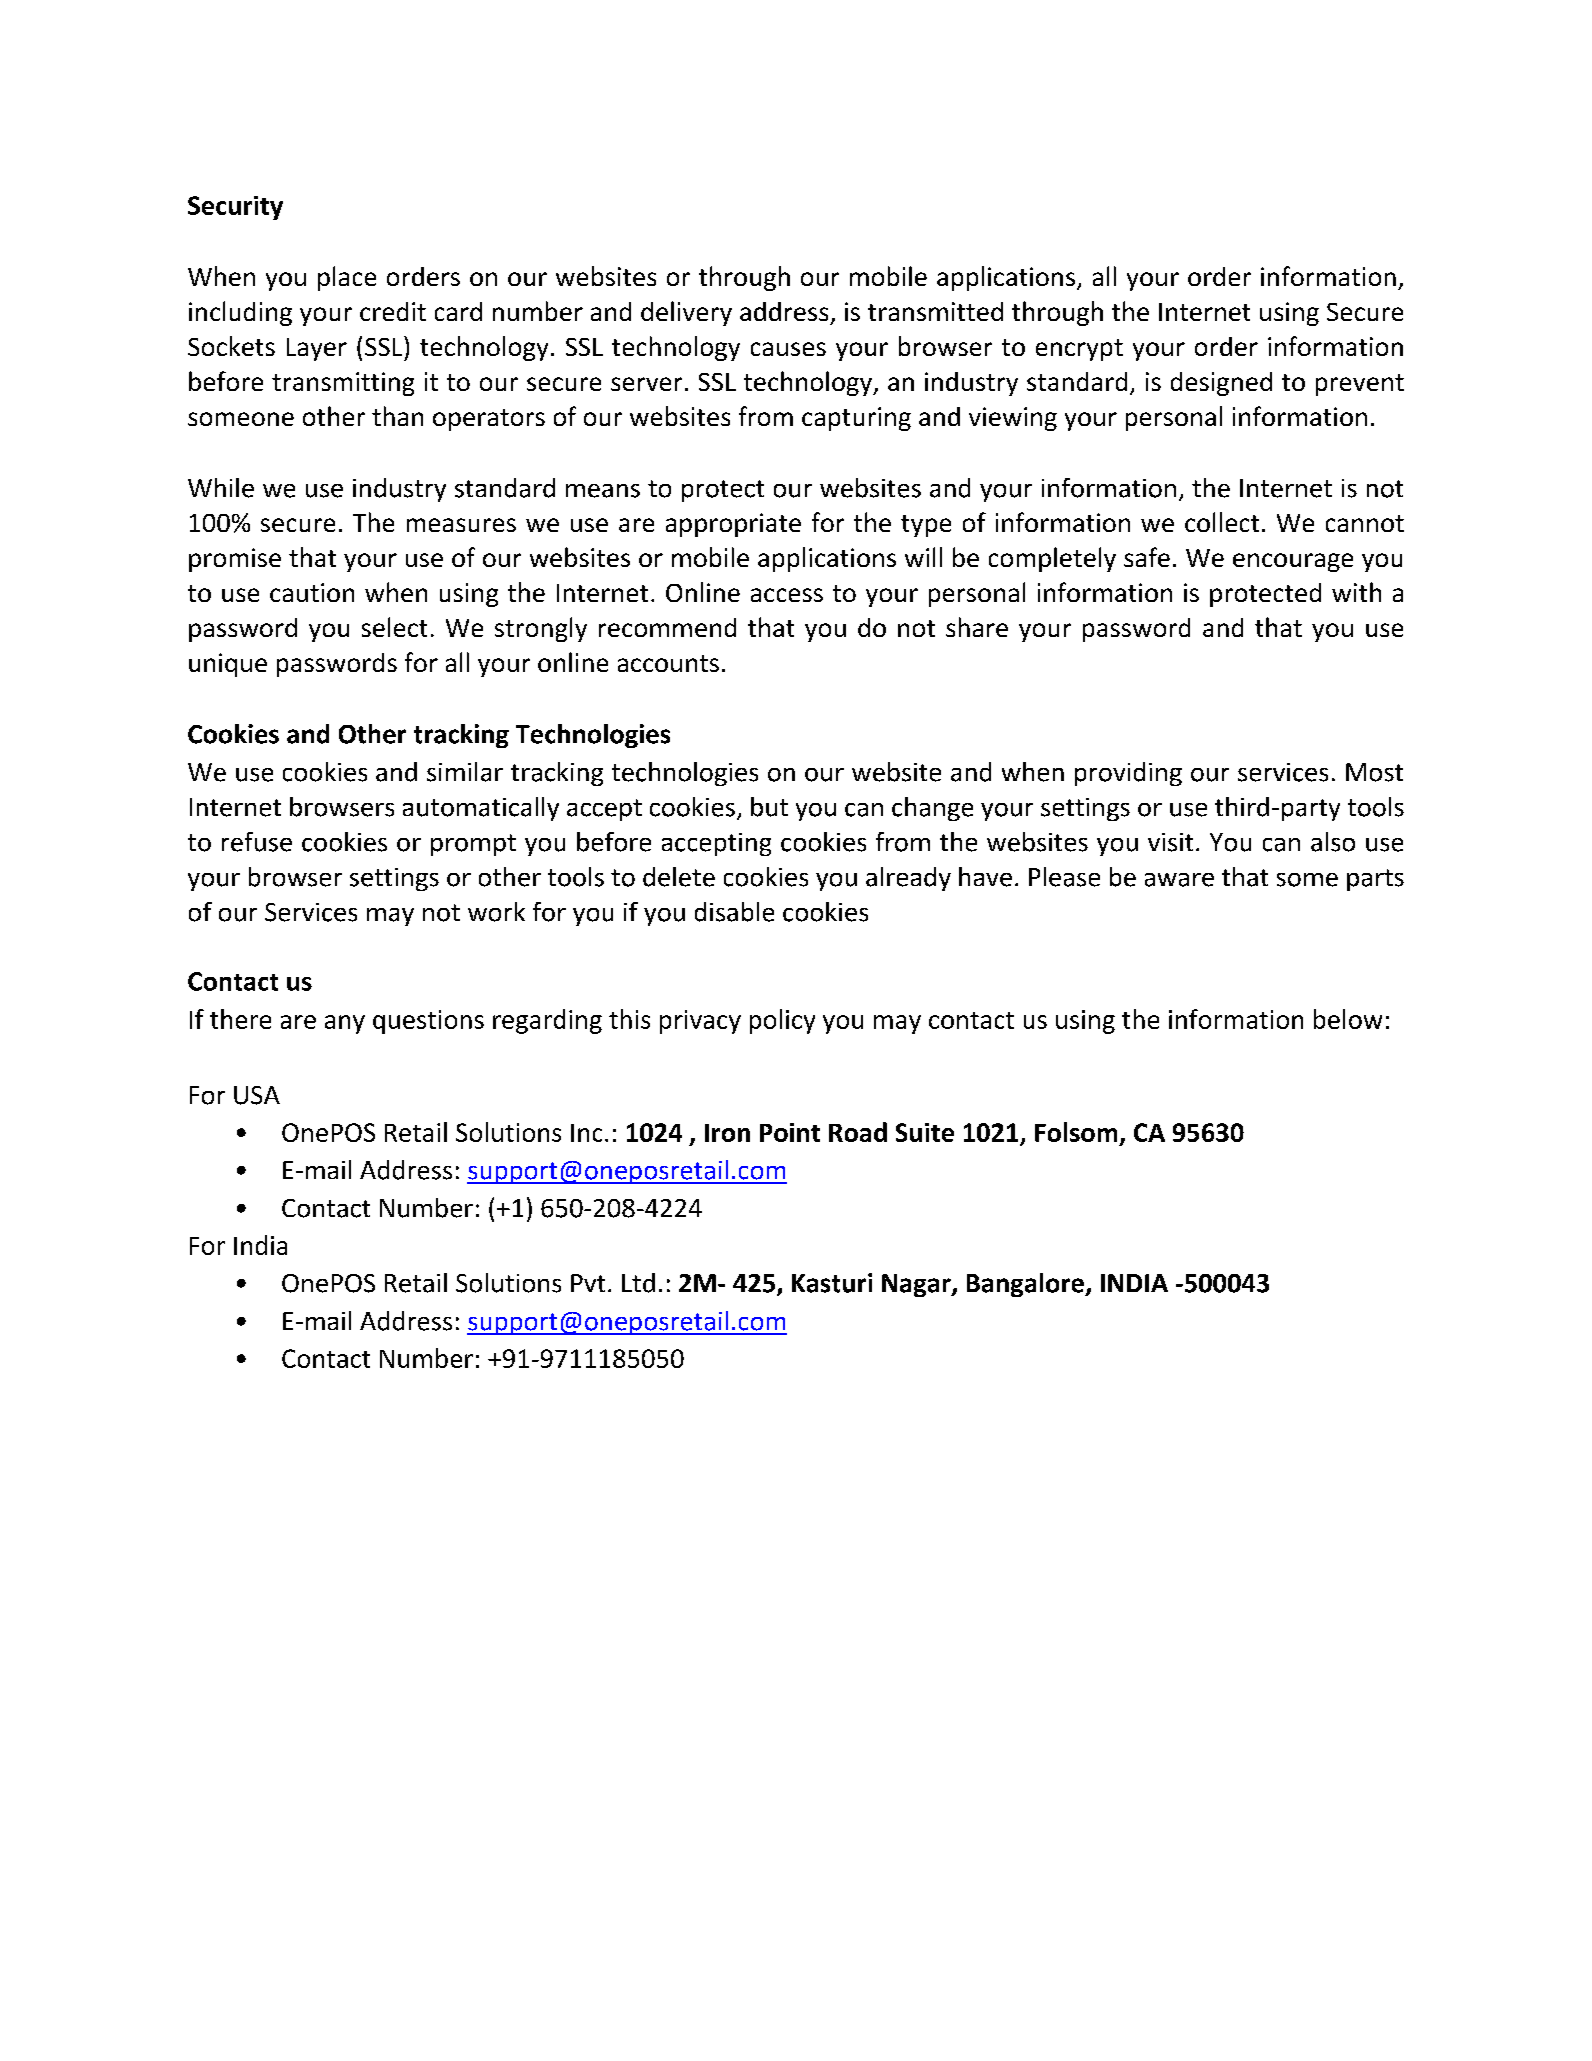  Describe the element at coordinates (347, 278) in the page. I see `place` at that location.
